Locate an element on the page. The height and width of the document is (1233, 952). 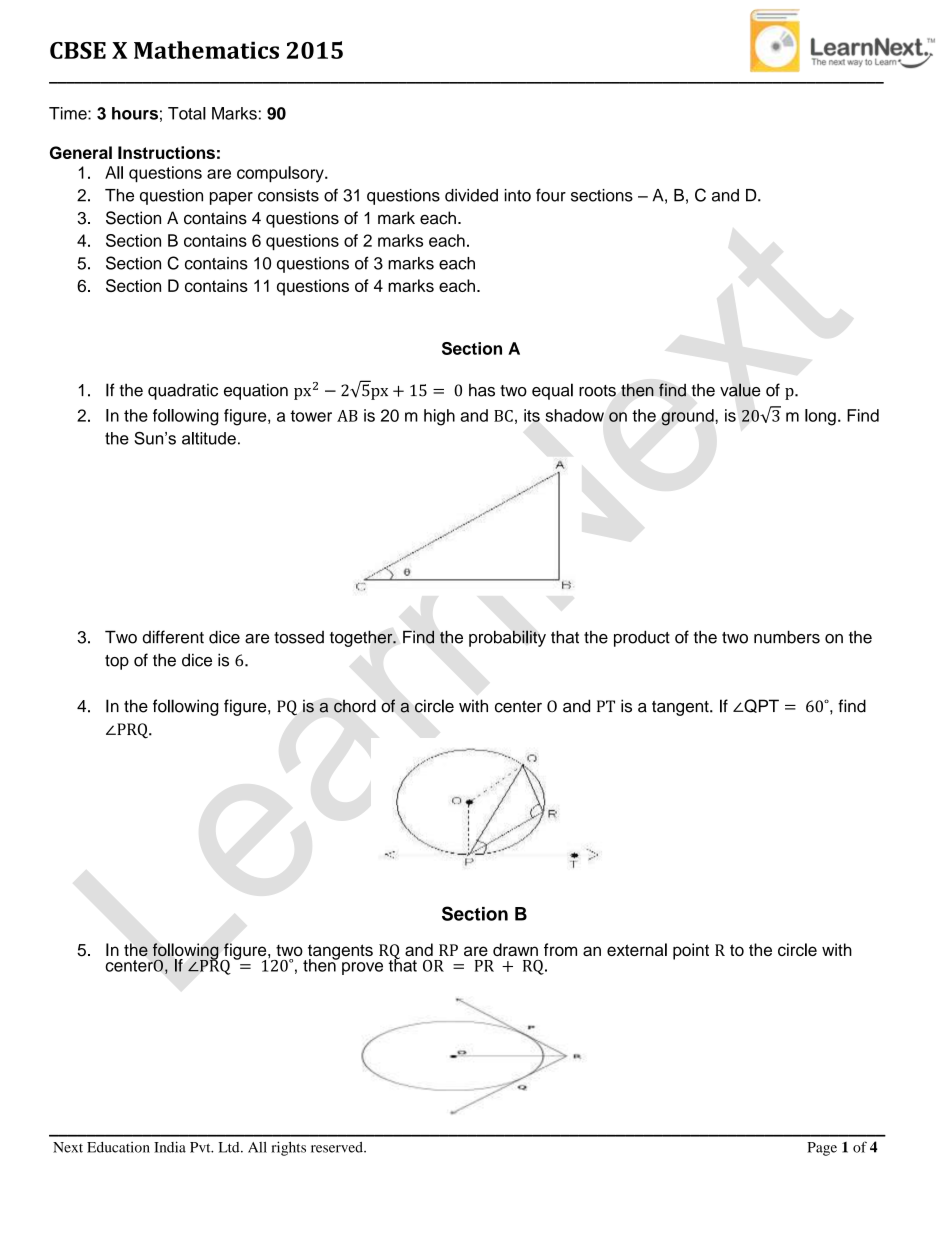
chord is located at coordinates (355, 706).
